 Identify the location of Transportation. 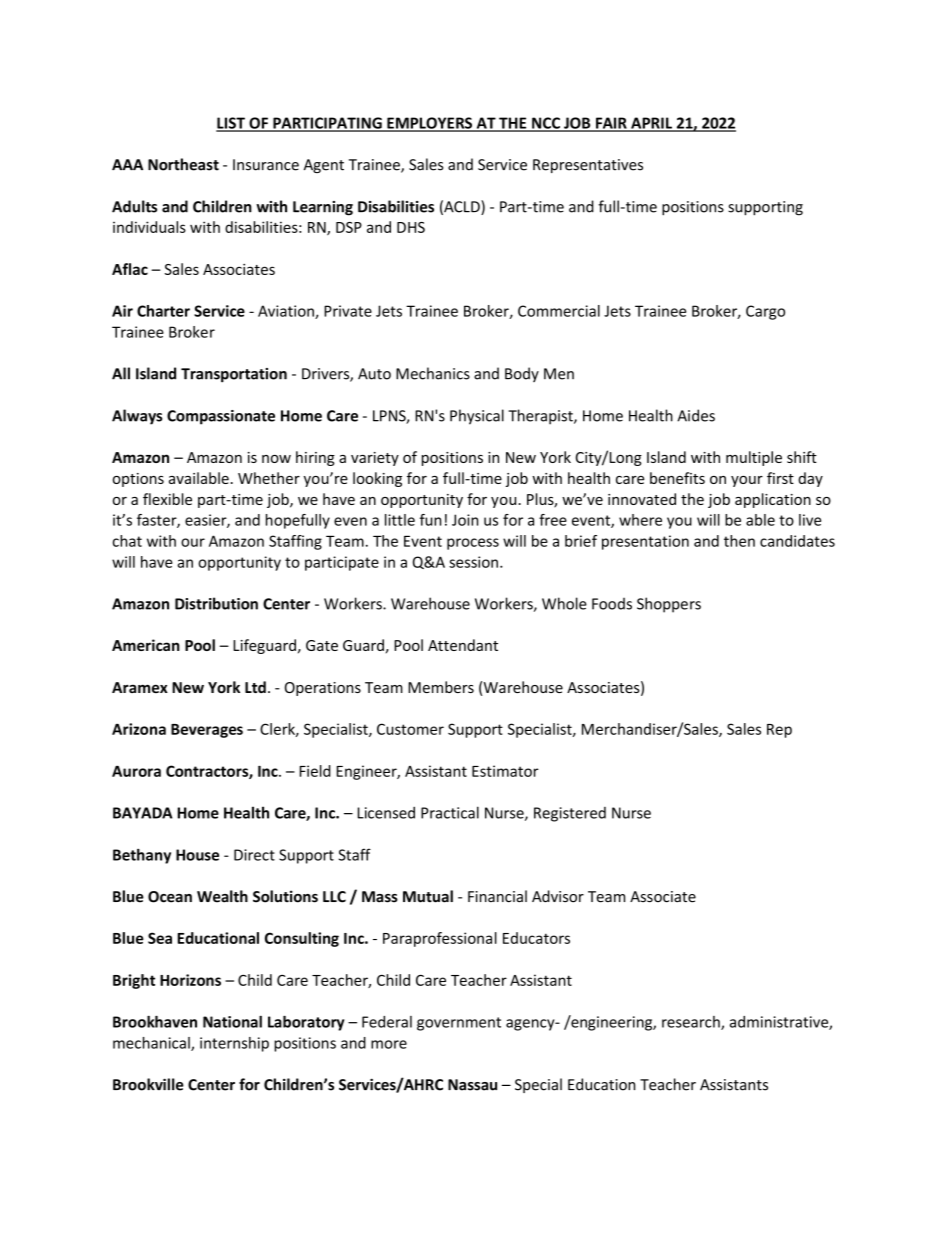
(234, 375).
